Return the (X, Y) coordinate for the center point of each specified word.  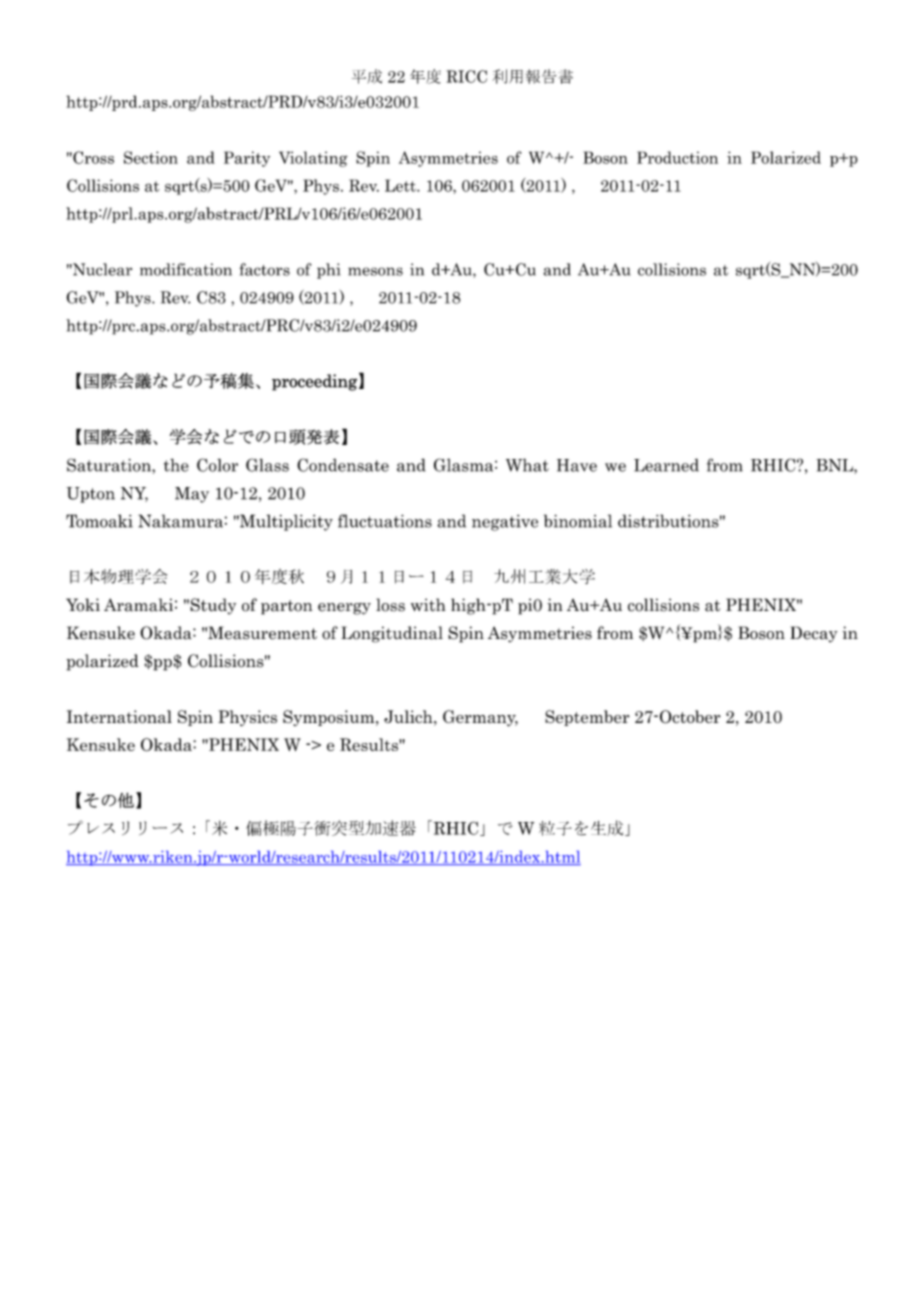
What (527, 465)
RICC (467, 76)
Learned (666, 465)
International (119, 716)
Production (677, 157)
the (176, 465)
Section (151, 157)
